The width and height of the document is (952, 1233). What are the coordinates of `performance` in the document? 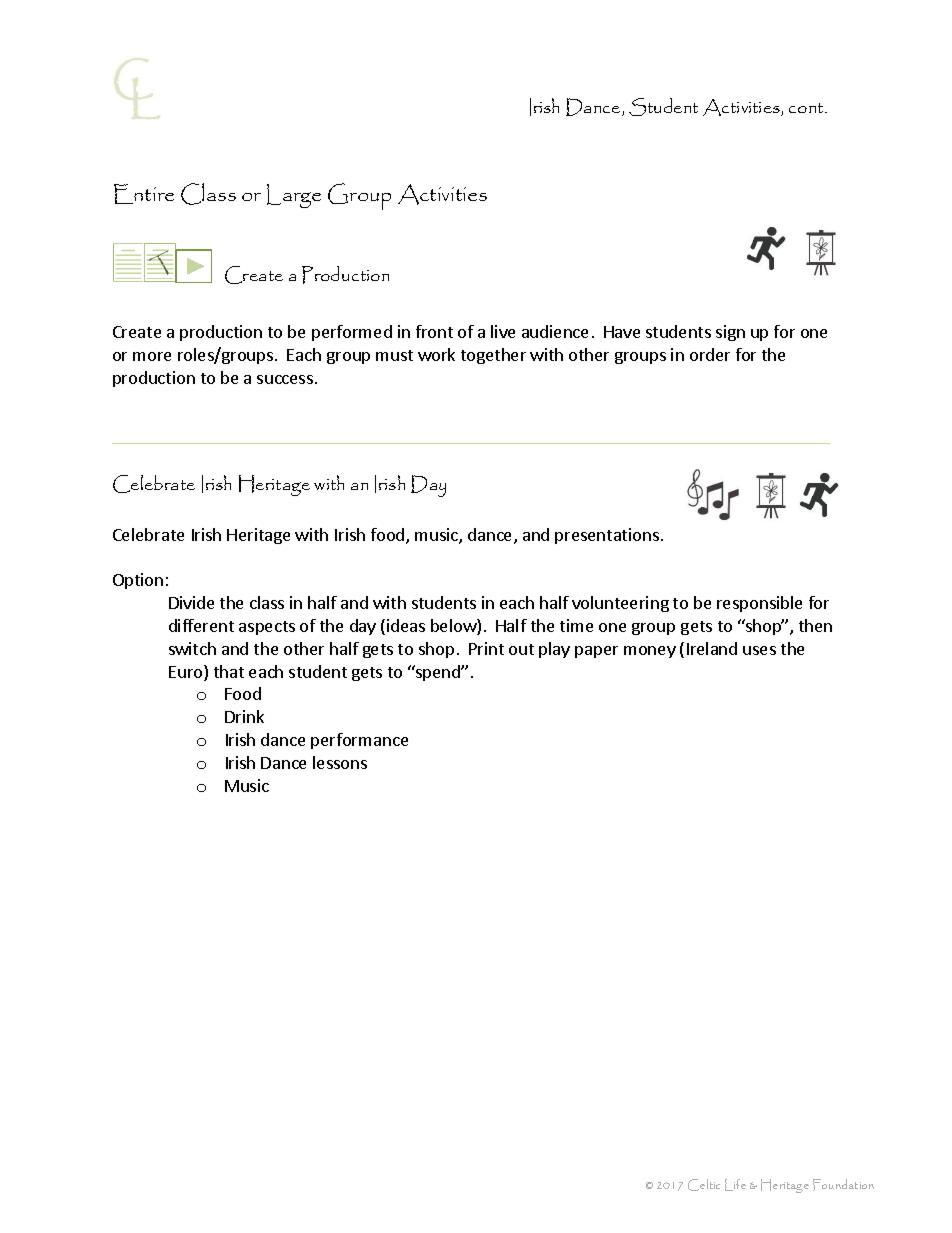 It's located at (359, 741).
